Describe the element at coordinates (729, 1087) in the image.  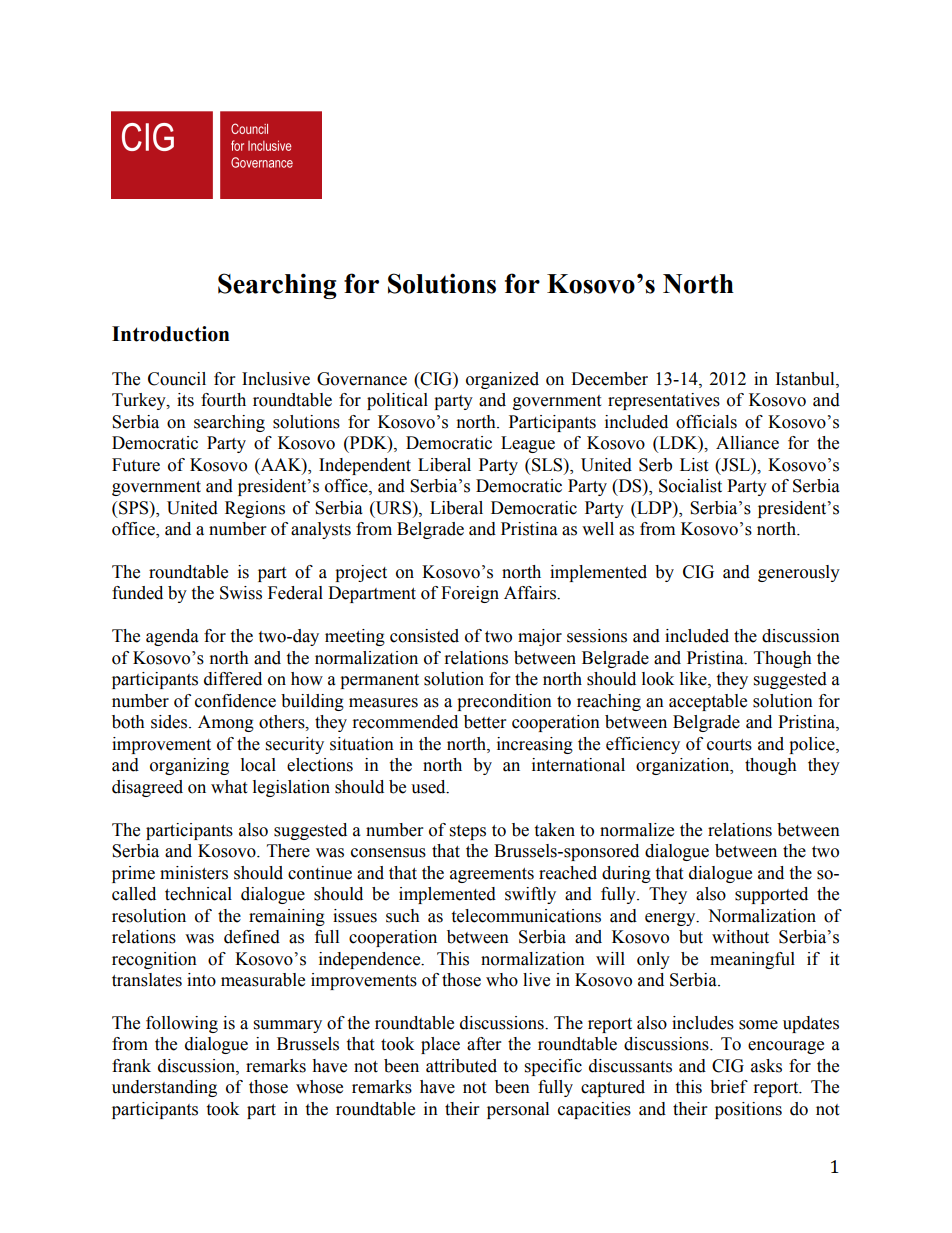
I see `brief` at that location.
